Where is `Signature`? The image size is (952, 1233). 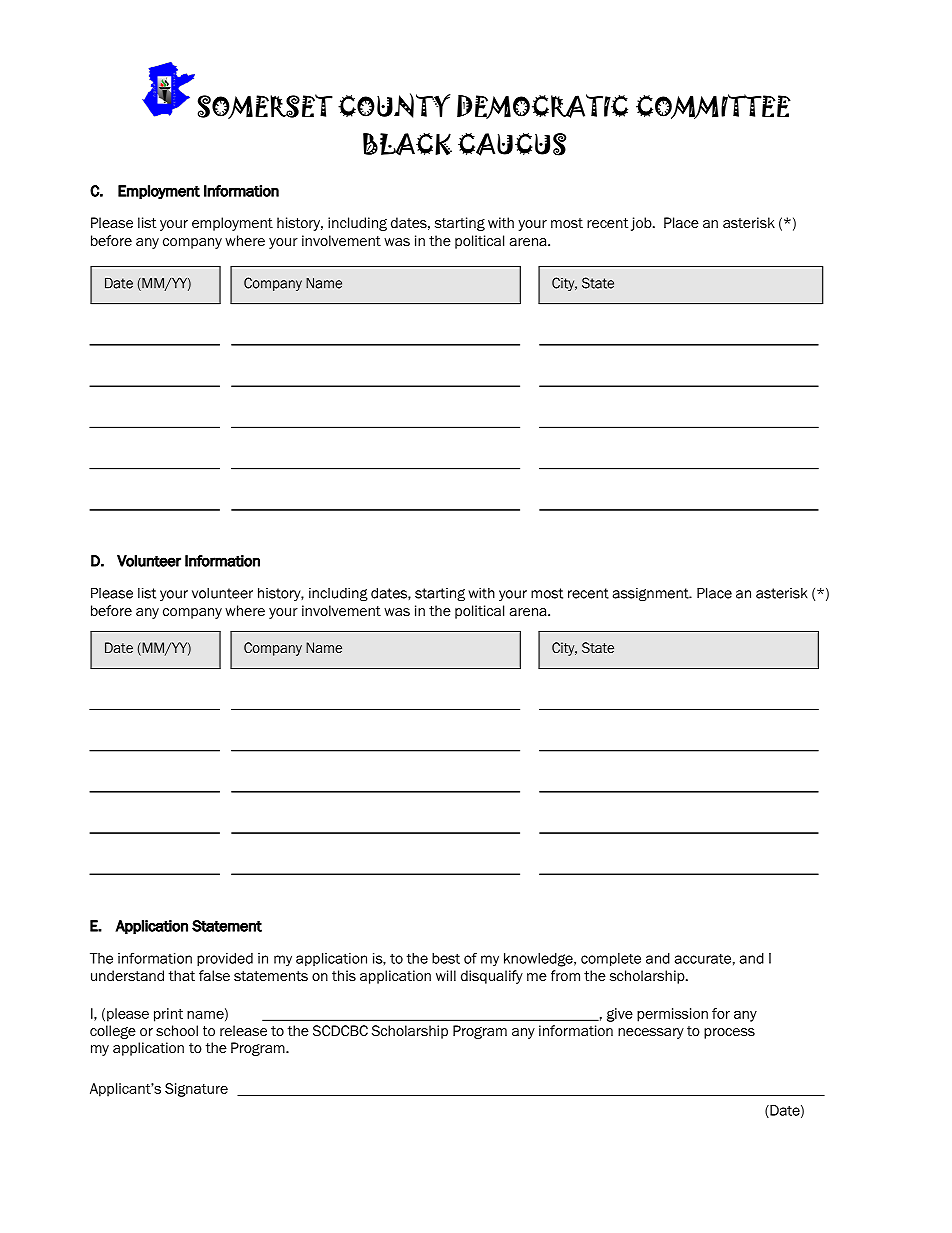 Signature is located at coordinates (196, 1090).
